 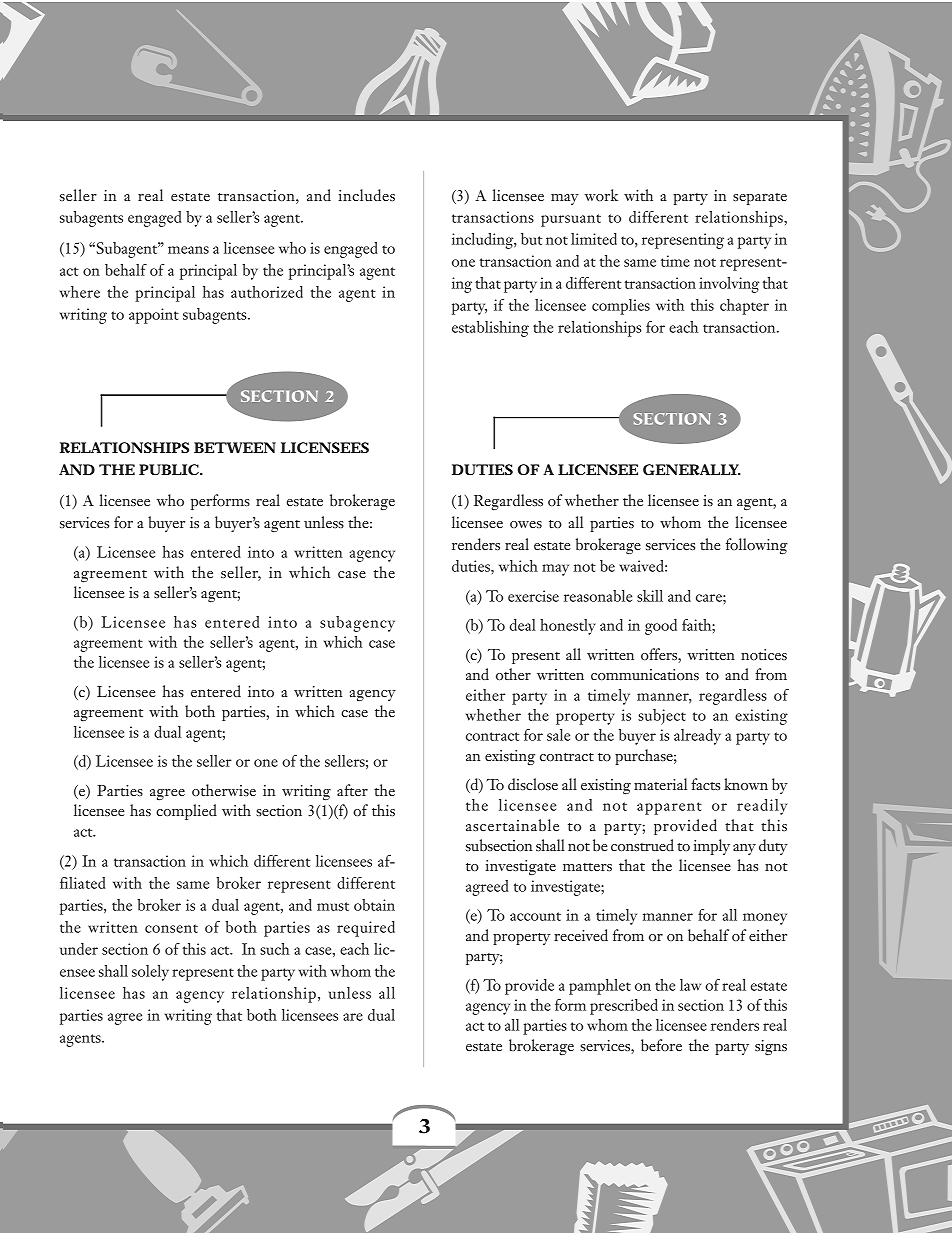 What do you see at coordinates (760, 199) in the image?
I see `separate` at bounding box center [760, 199].
